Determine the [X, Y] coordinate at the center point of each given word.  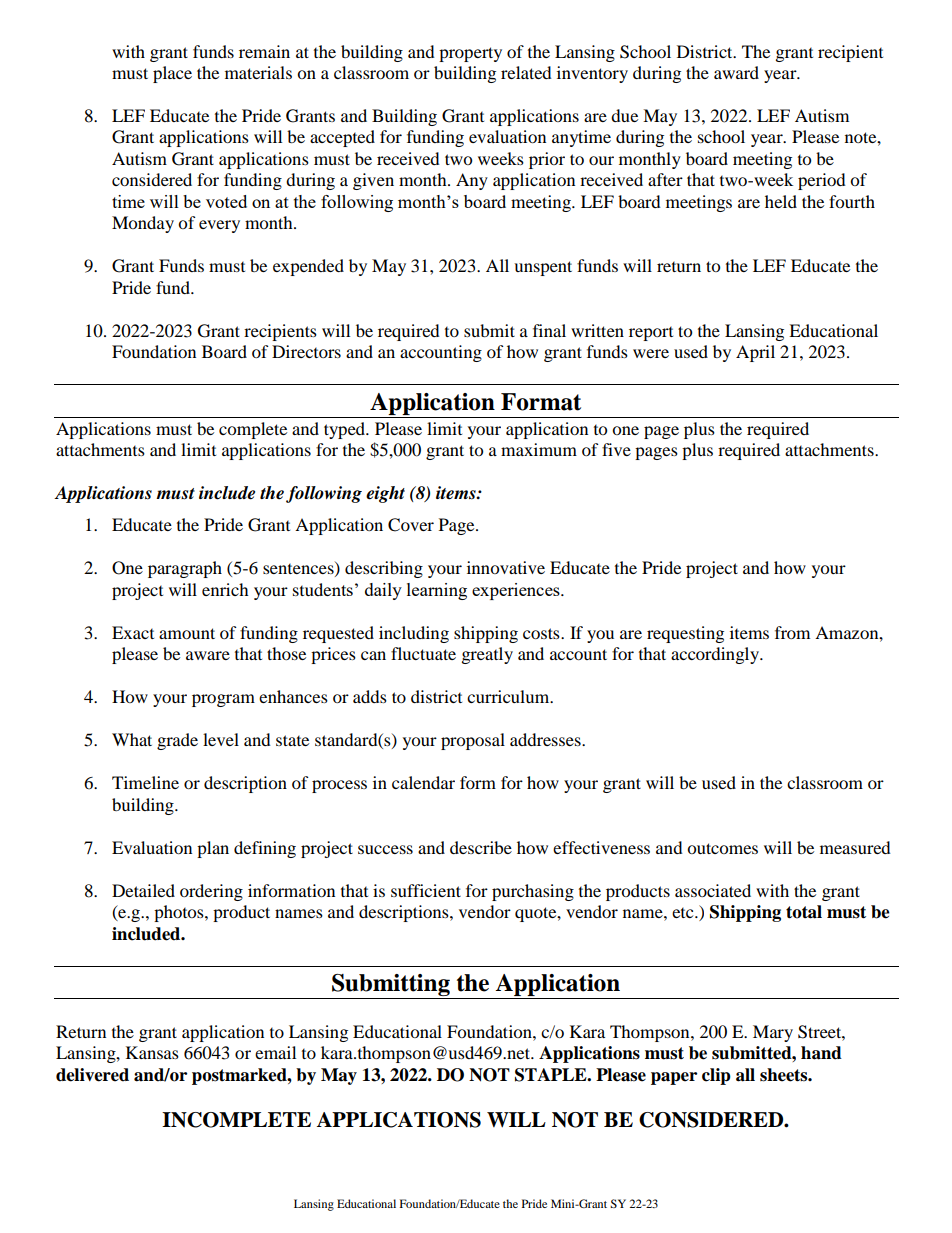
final [549, 330]
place [172, 74]
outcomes [722, 848]
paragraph [185, 569]
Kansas [152, 1052]
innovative [506, 567]
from [792, 632]
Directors [306, 351]
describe [481, 847]
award [736, 72]
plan [213, 849]
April [755, 353]
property [470, 54]
